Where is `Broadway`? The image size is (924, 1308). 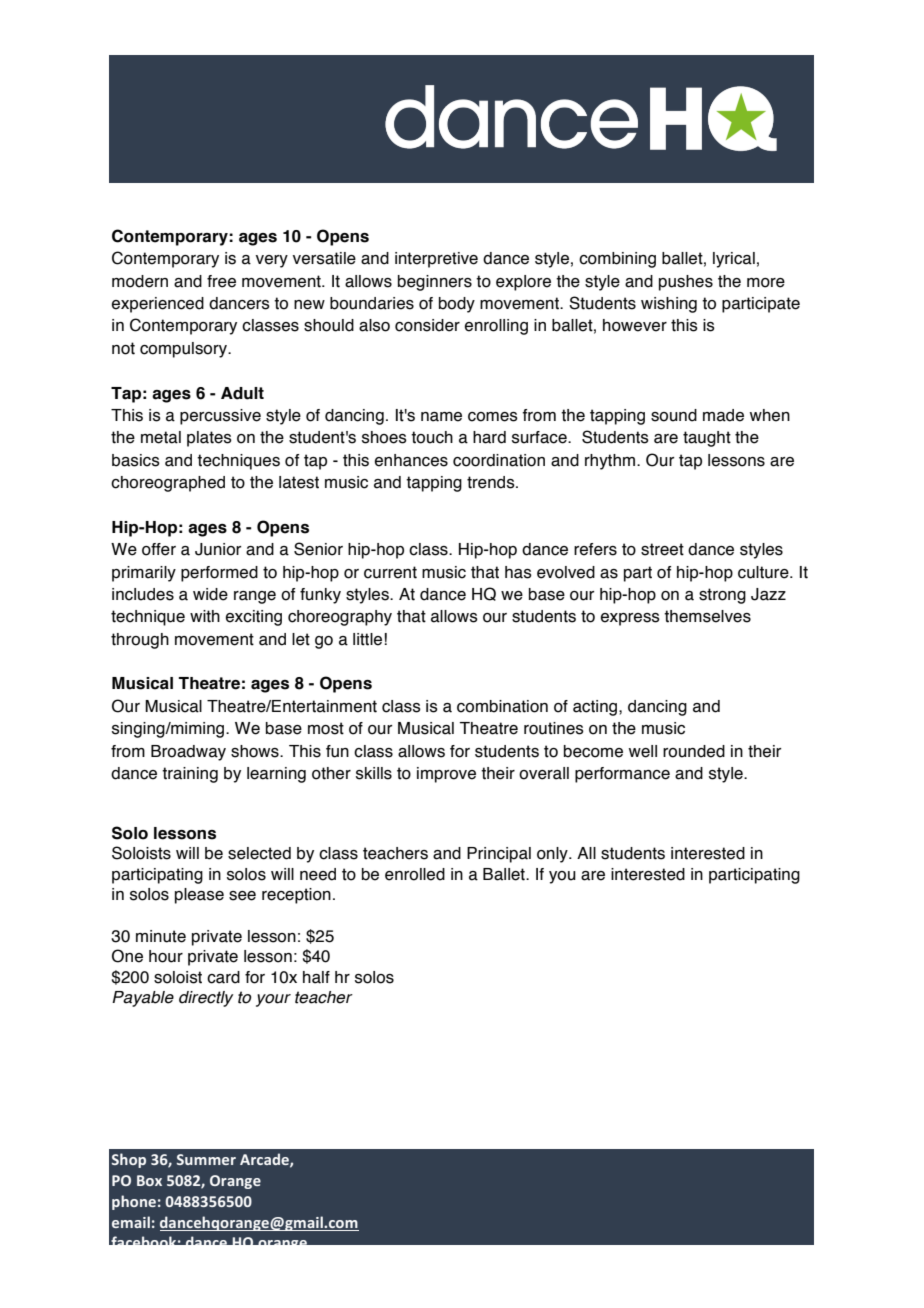
Broadway is located at coordinates (188, 753).
